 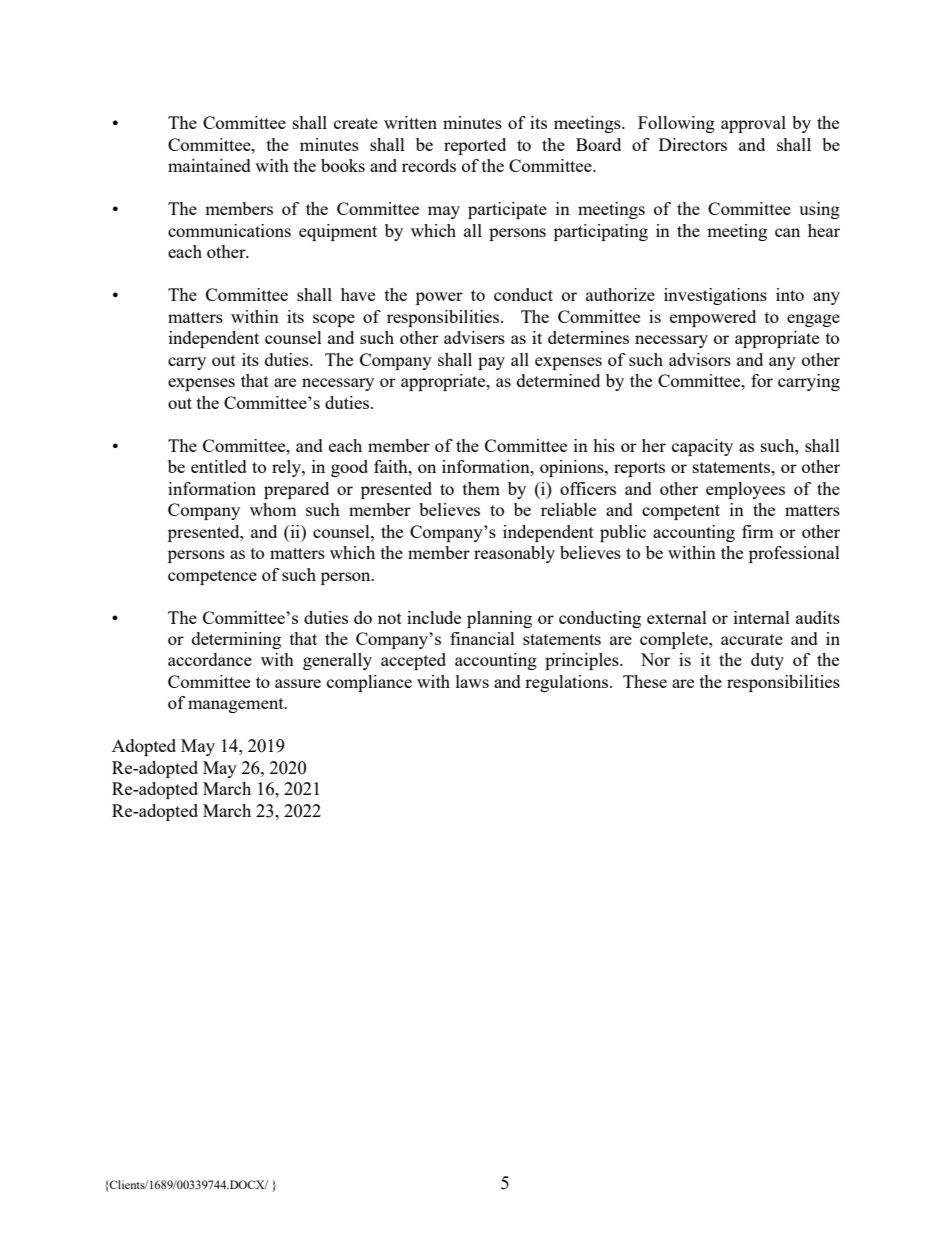 I want to click on advisers, so click(x=474, y=337).
